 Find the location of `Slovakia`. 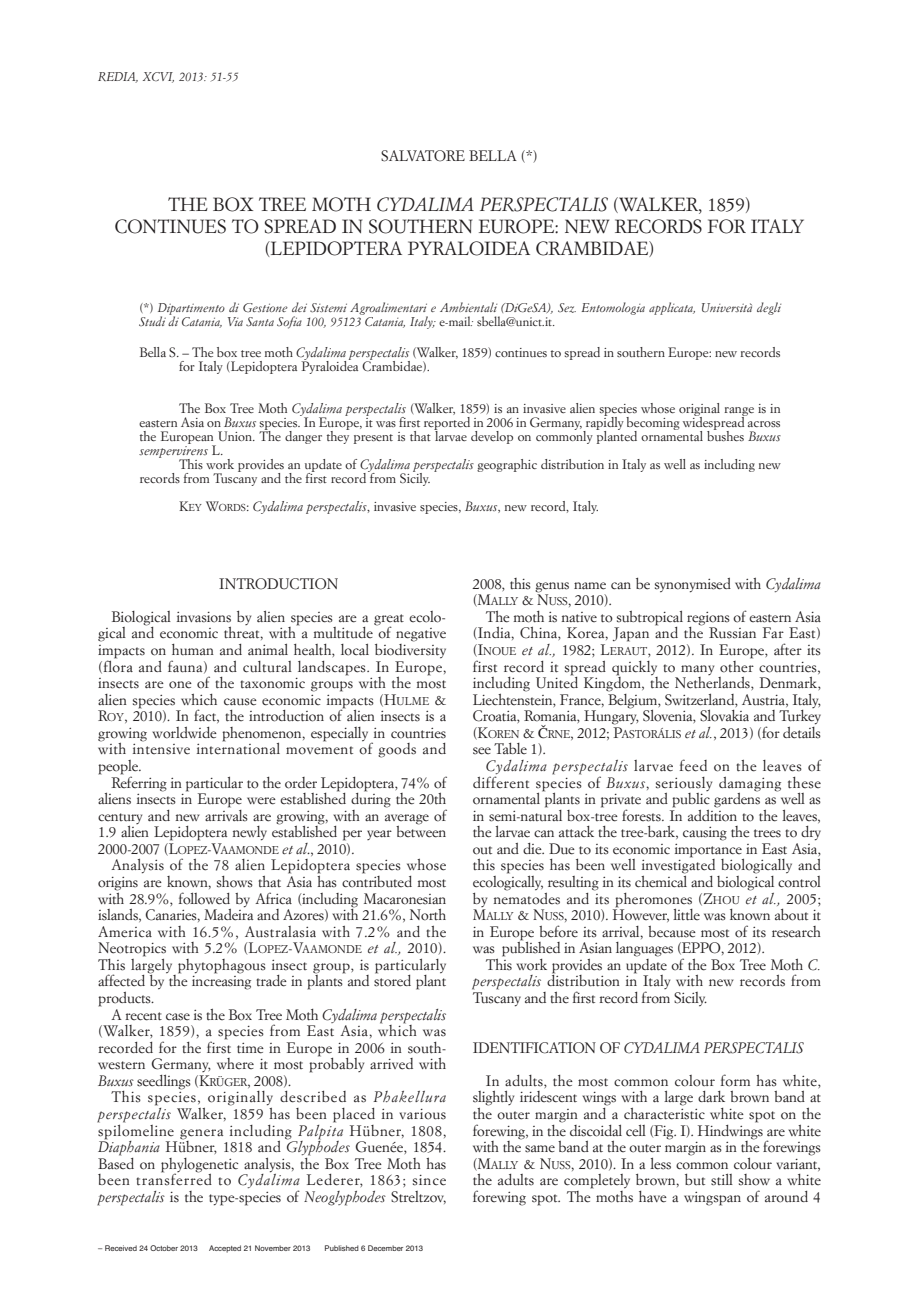

Slovakia is located at coordinates (724, 716).
